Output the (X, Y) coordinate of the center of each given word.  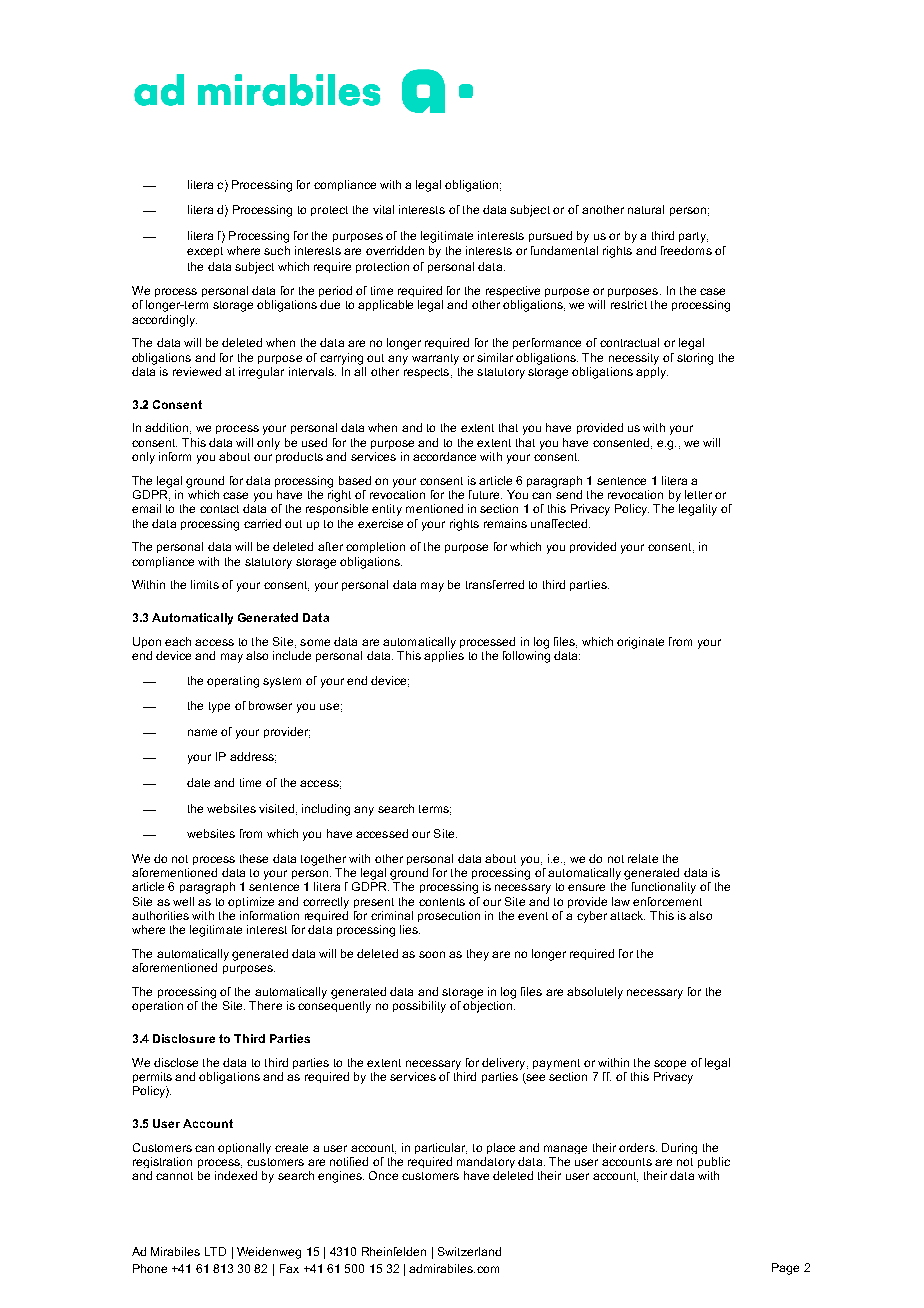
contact (219, 509)
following (526, 655)
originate (640, 643)
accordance (444, 456)
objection (489, 1007)
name (202, 732)
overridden (395, 250)
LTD (215, 1251)
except (205, 252)
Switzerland (469, 1251)
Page (785, 1269)
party (693, 237)
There (265, 1005)
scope (670, 1064)
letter (698, 494)
